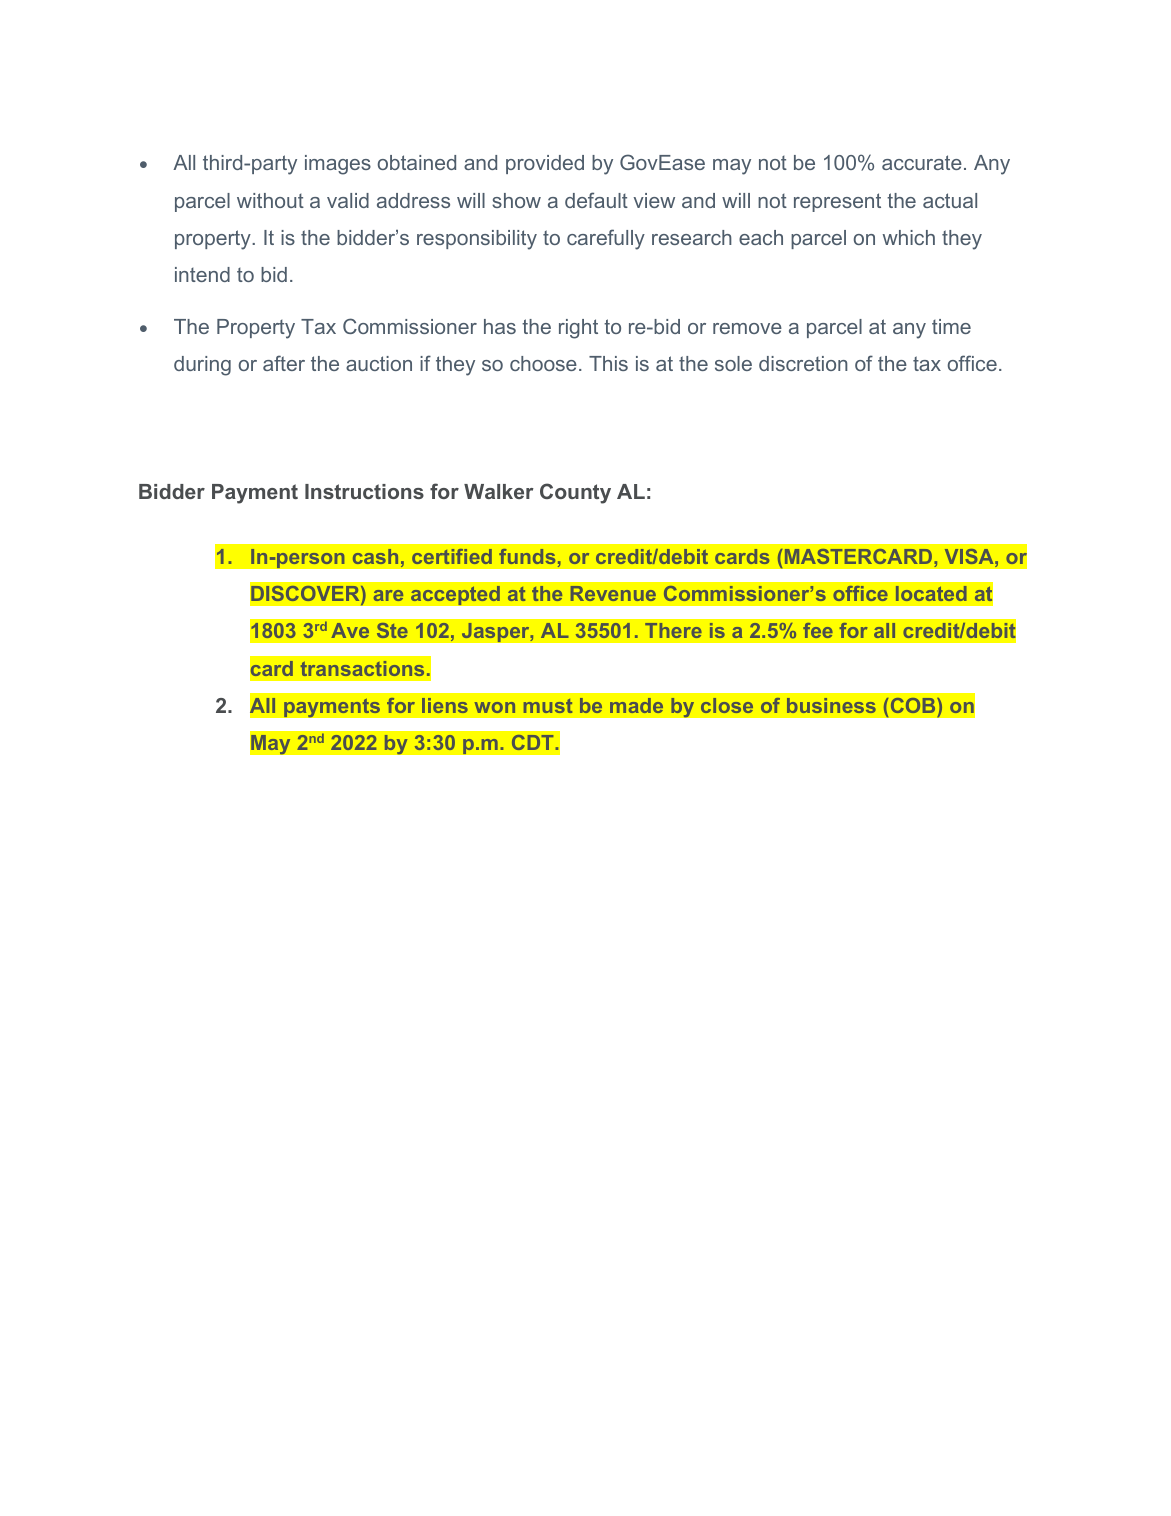  Describe the element at coordinates (375, 556) in the document. I see `cash` at that location.
